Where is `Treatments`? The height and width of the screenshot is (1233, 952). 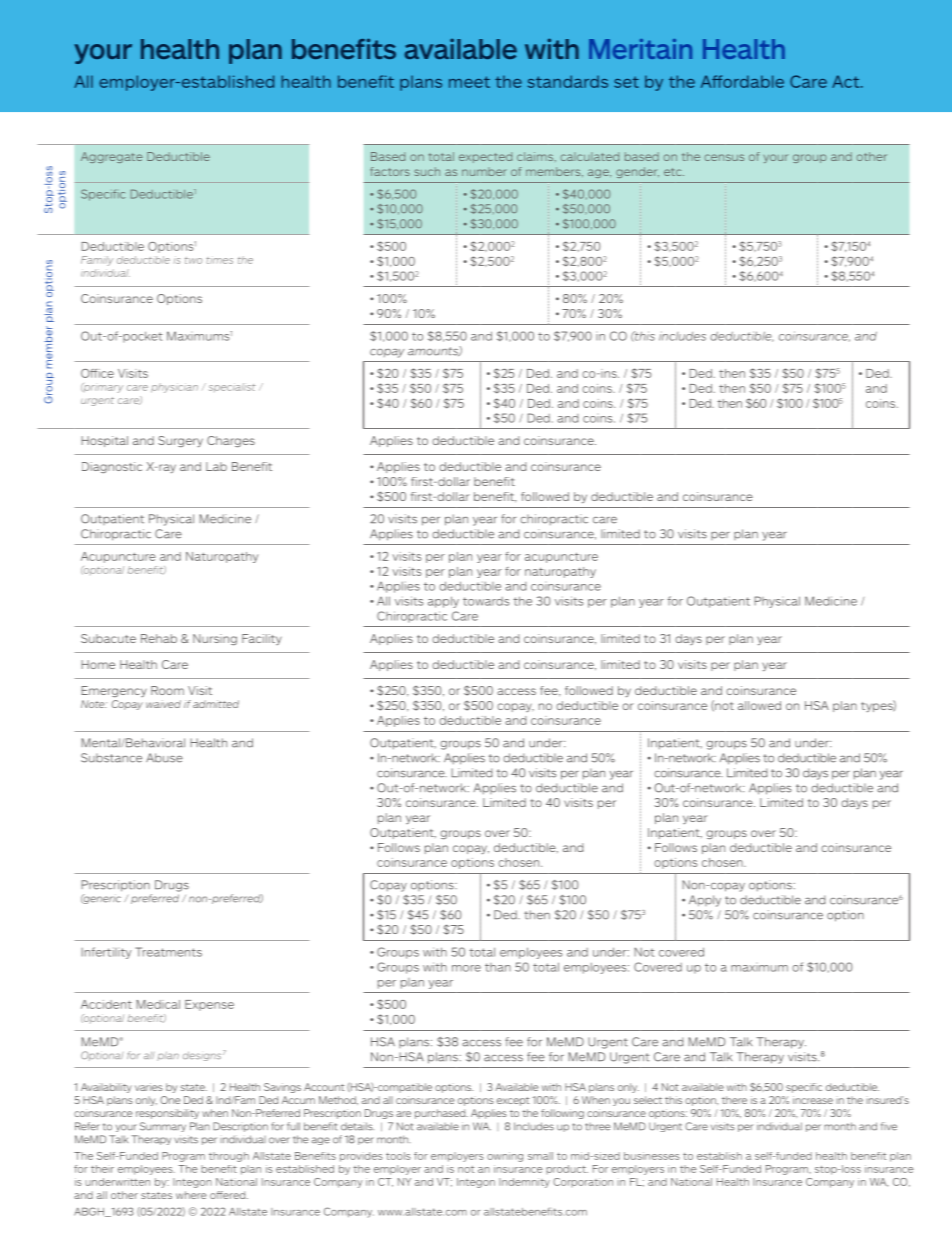
Treatments is located at coordinates (168, 952).
